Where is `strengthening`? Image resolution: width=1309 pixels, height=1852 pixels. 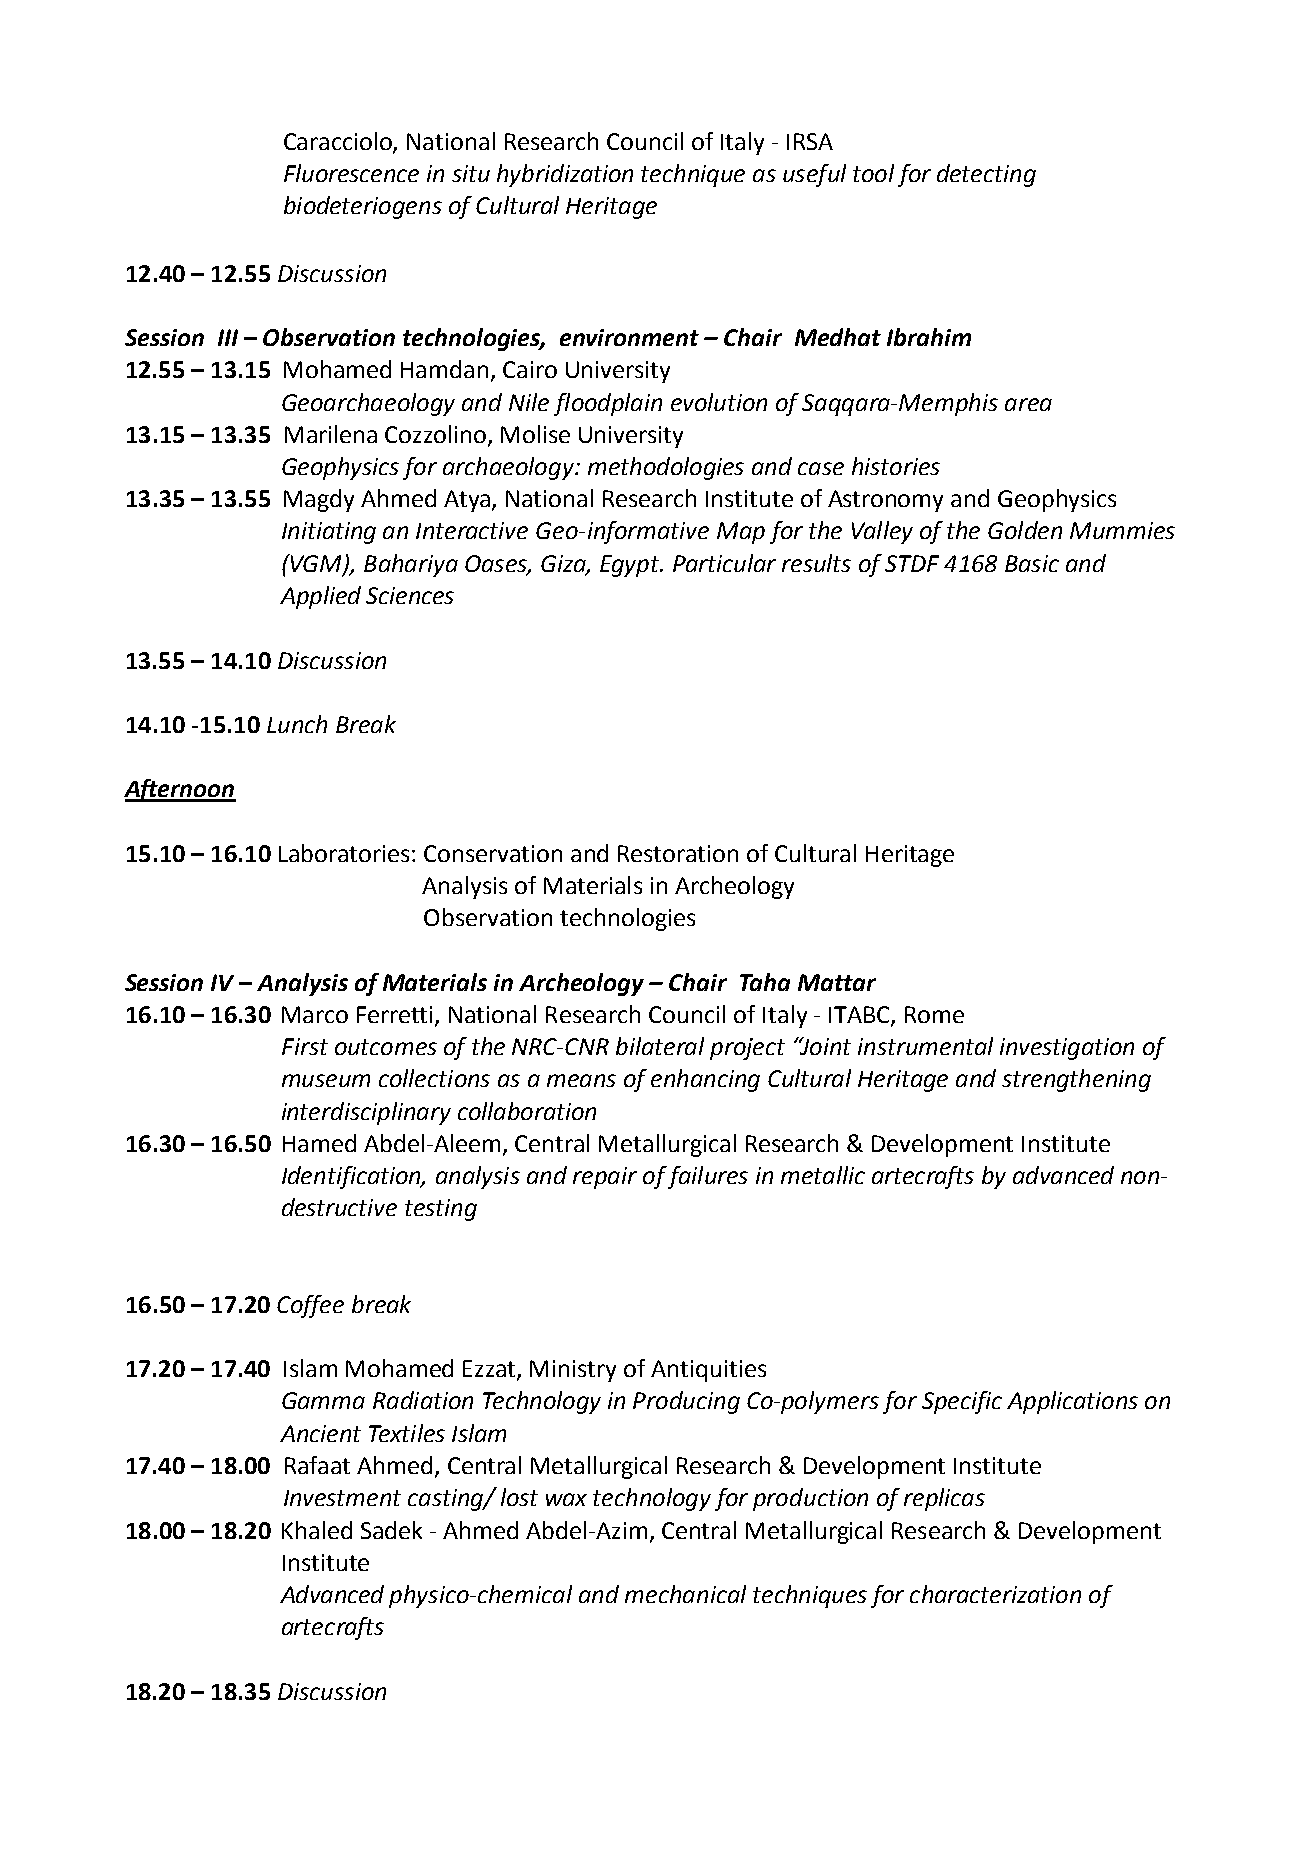
strengthening is located at coordinates (1076, 1080).
